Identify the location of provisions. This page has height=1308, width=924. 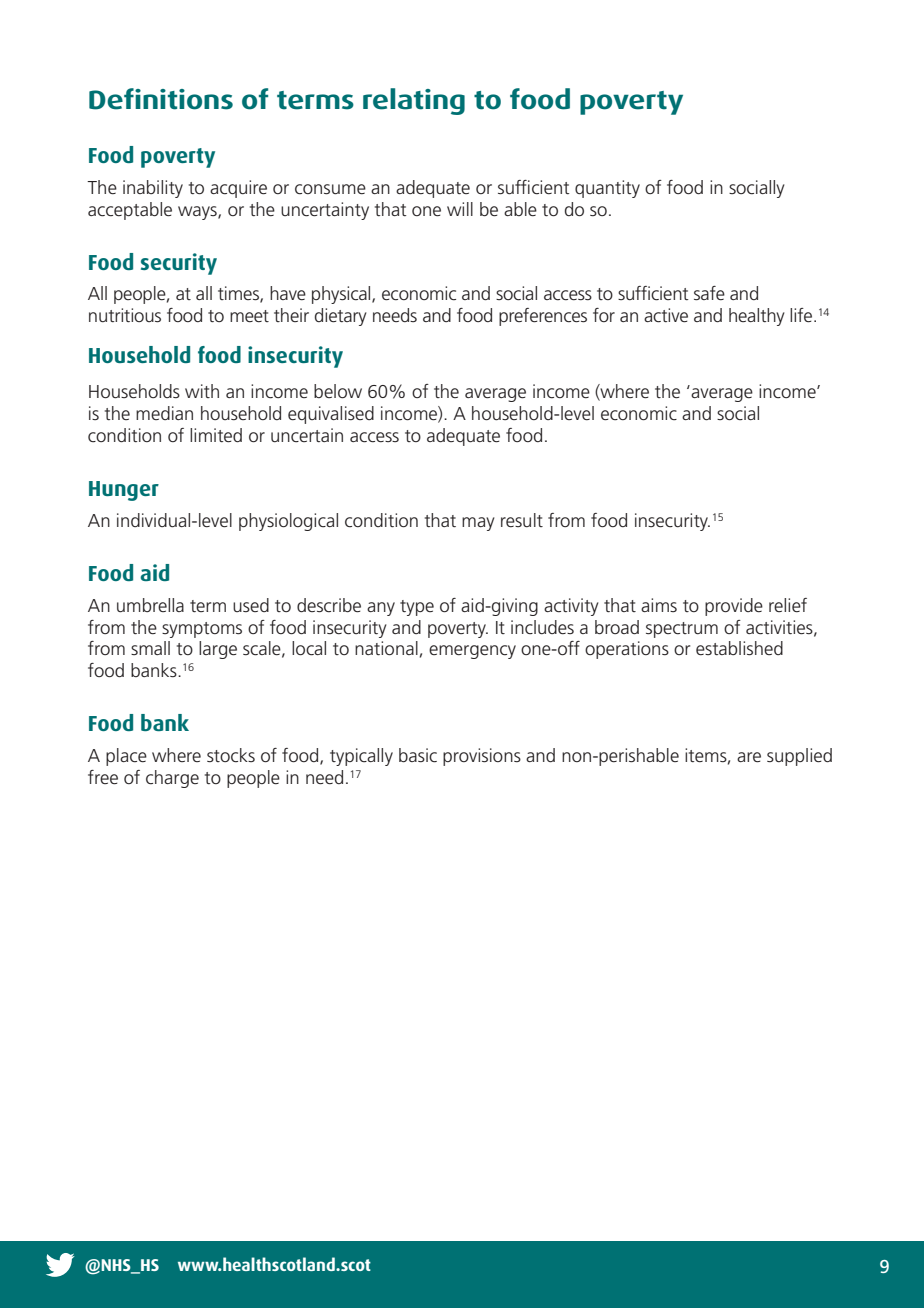
(482, 757).
